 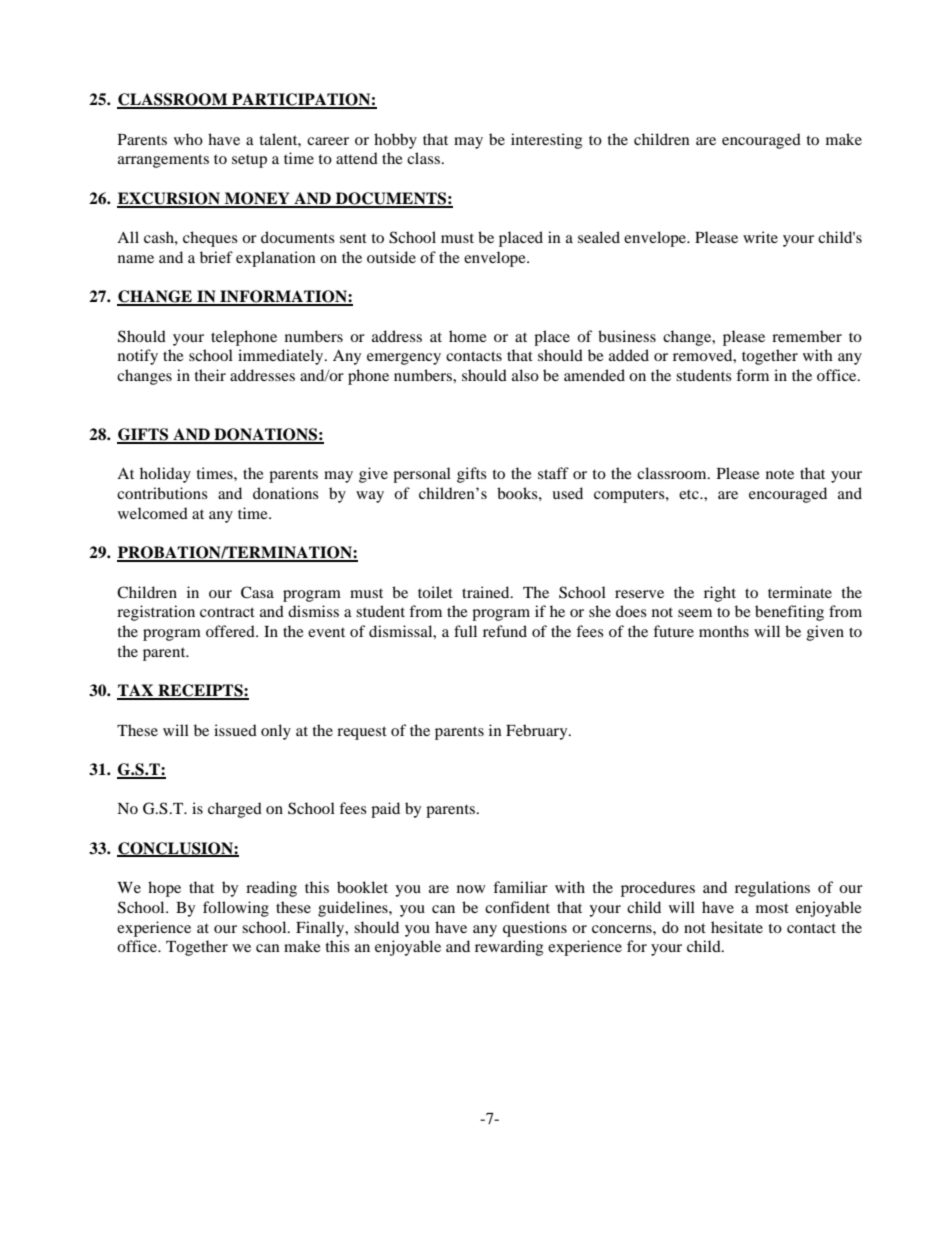 I want to click on following, so click(x=236, y=909).
